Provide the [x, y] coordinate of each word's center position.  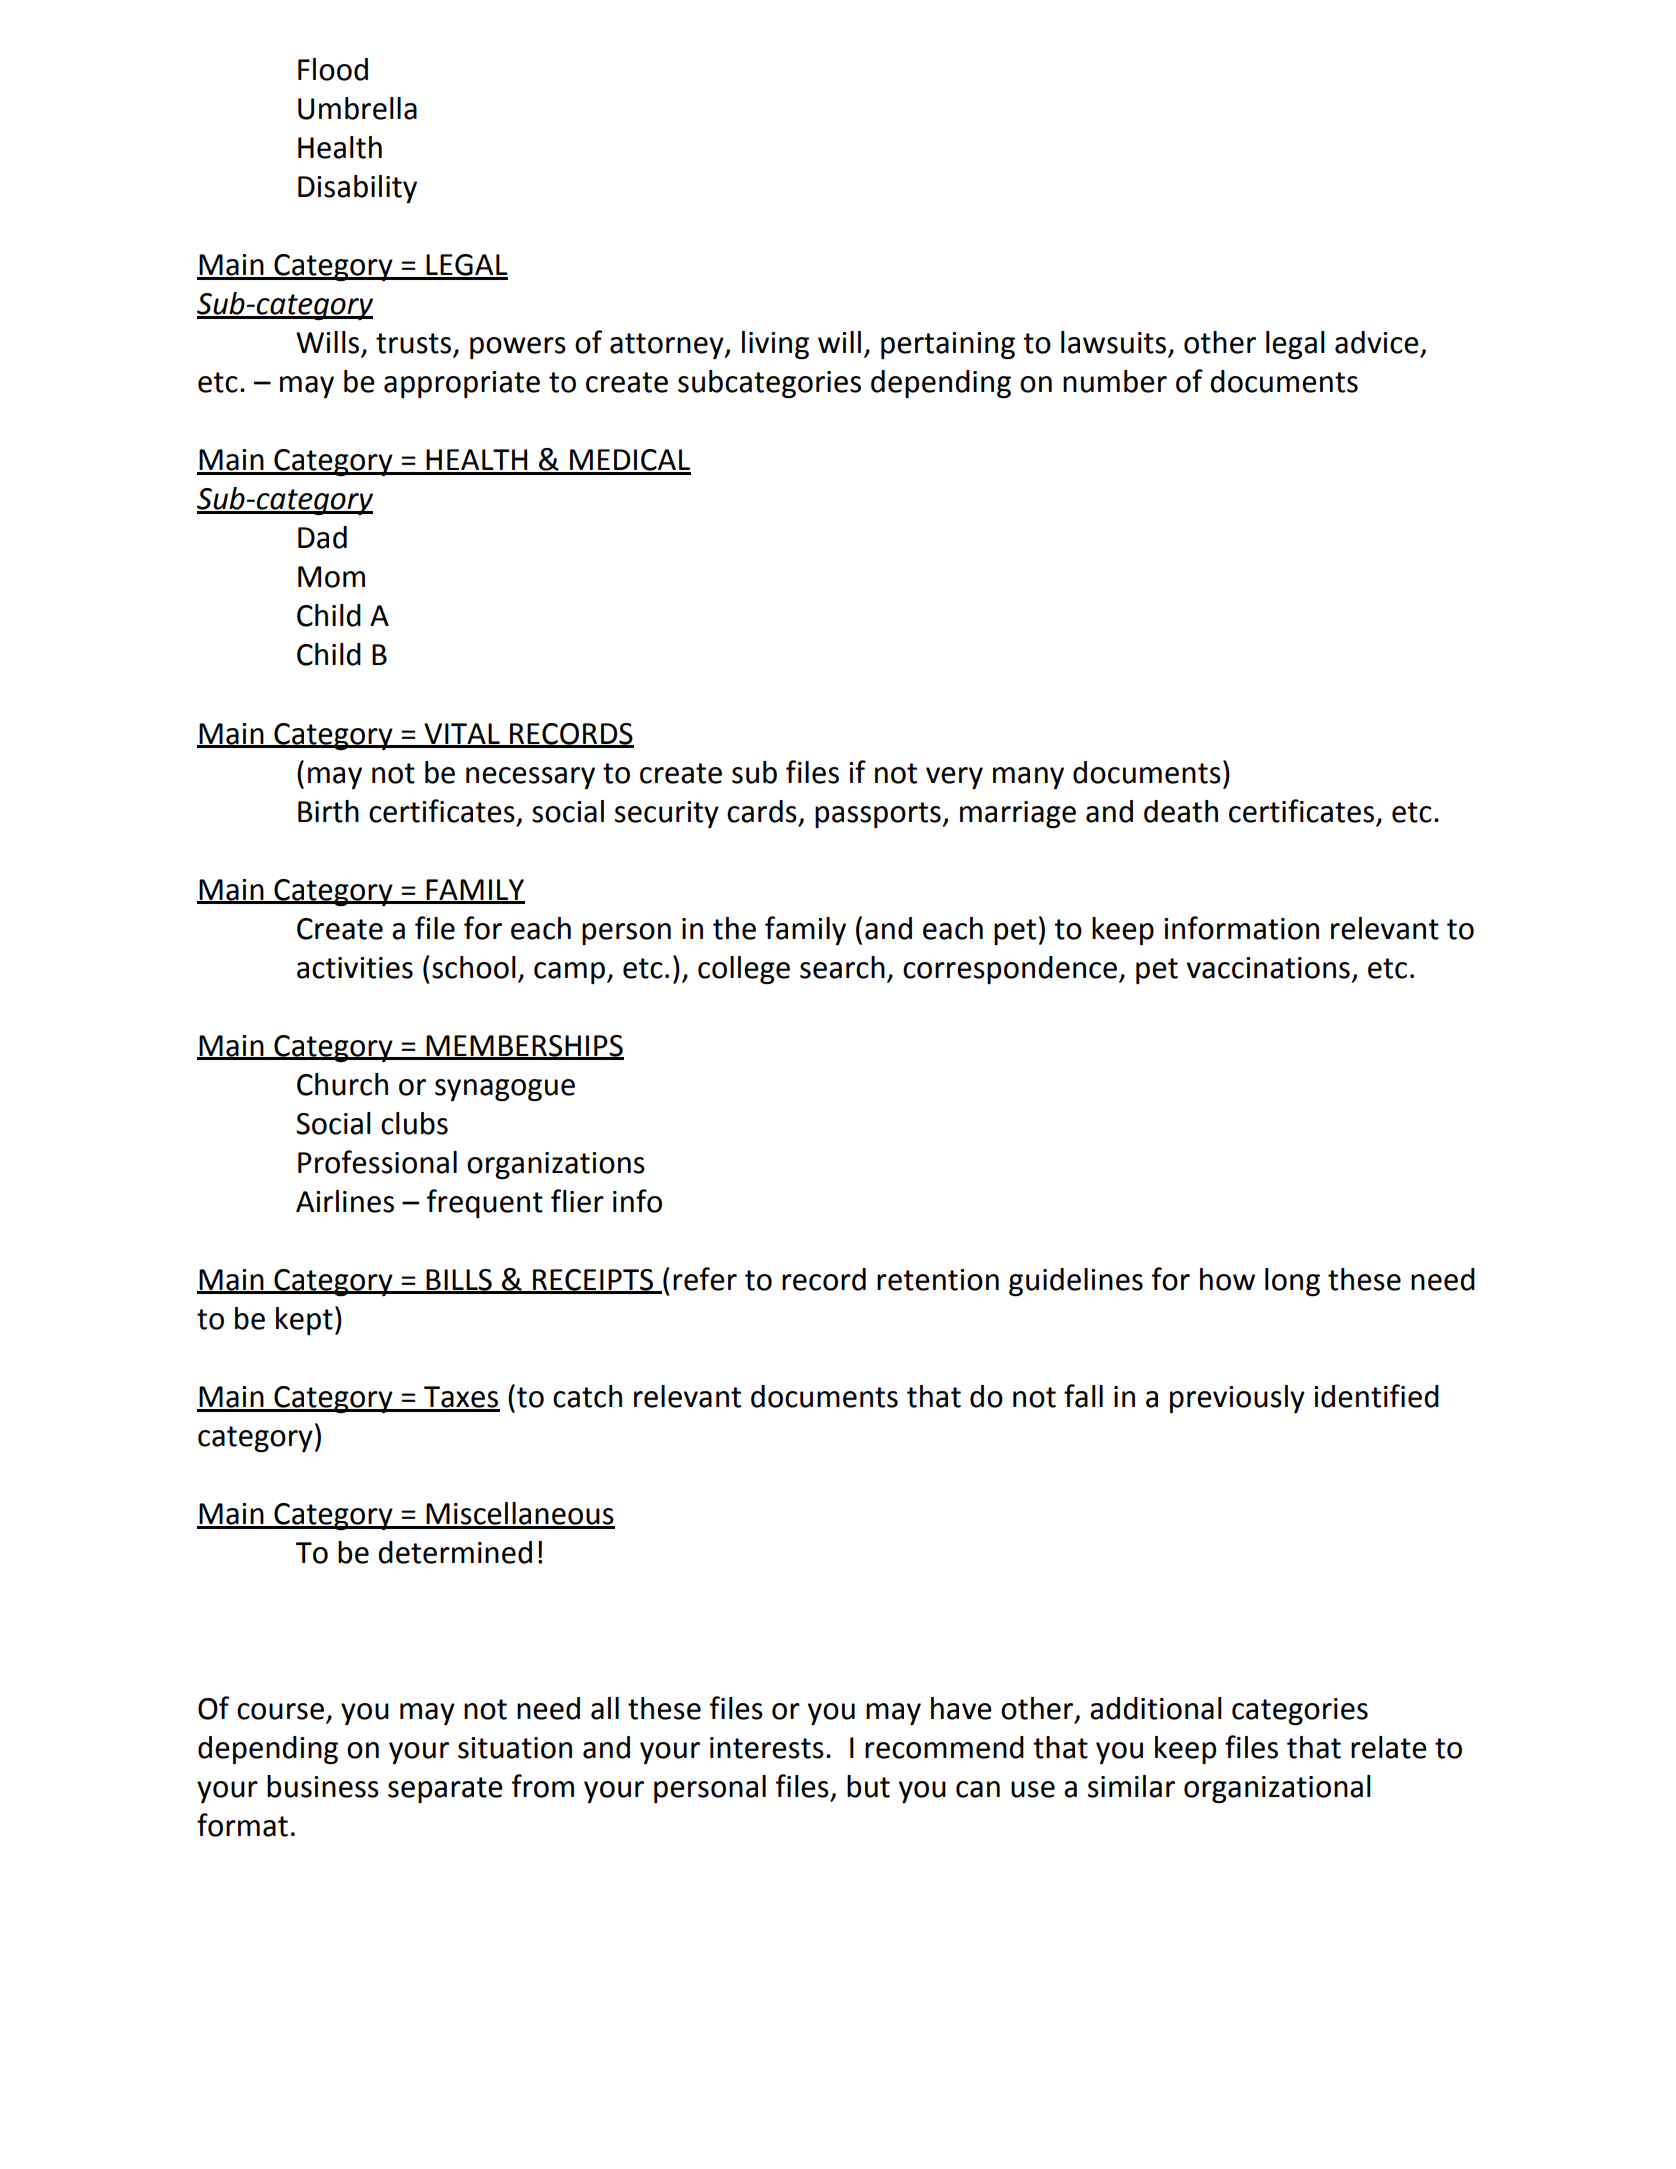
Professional [377, 1162]
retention [938, 1280]
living [775, 345]
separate [445, 1790]
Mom [331, 577]
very [954, 778]
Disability [357, 189]
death [1181, 811]
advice [1377, 342]
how [1227, 1279]
